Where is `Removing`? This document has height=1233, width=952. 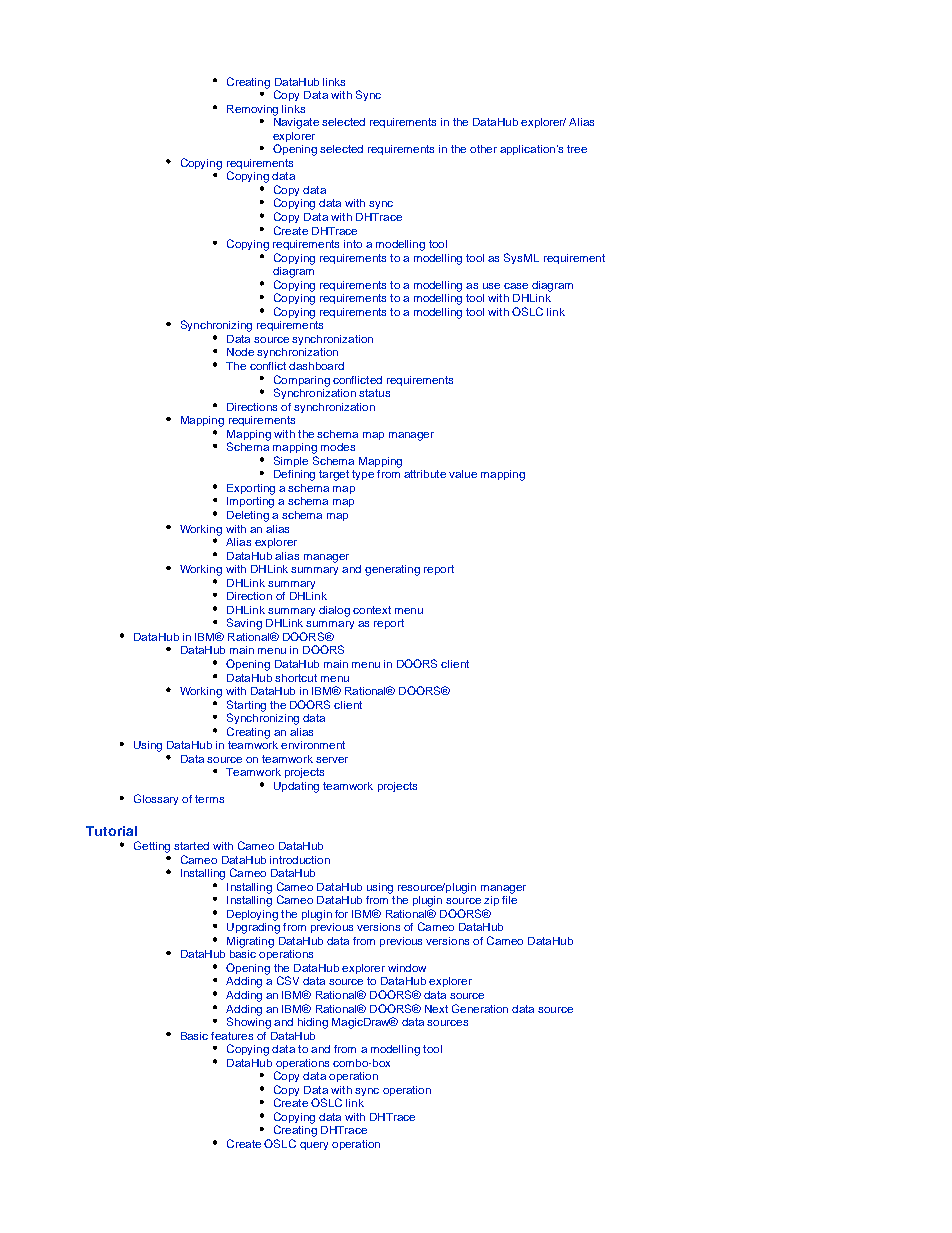
Removing is located at coordinates (252, 110).
